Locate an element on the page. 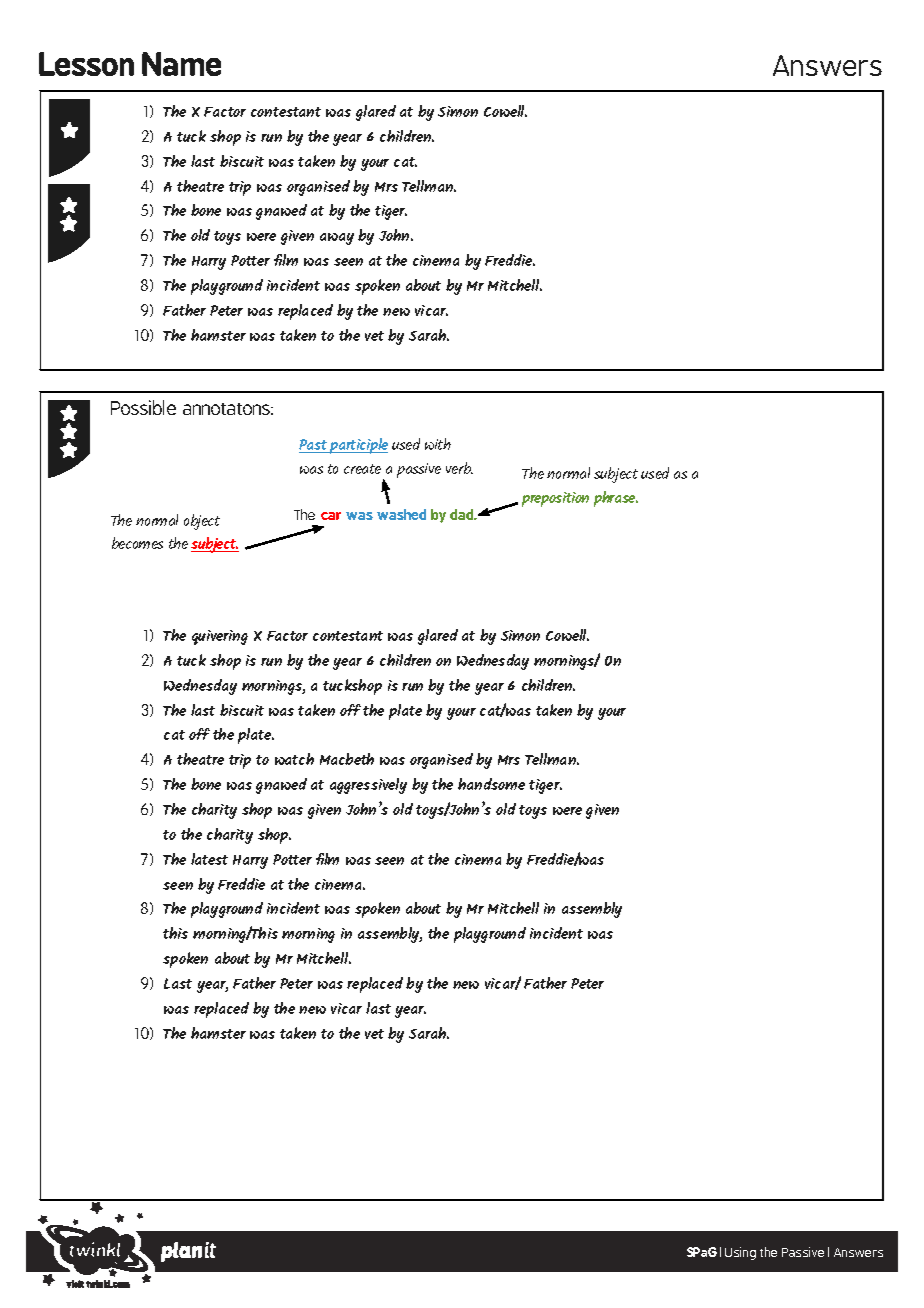 Image resolution: width=924 pixels, height=1308 pixels. watch is located at coordinates (294, 759).
